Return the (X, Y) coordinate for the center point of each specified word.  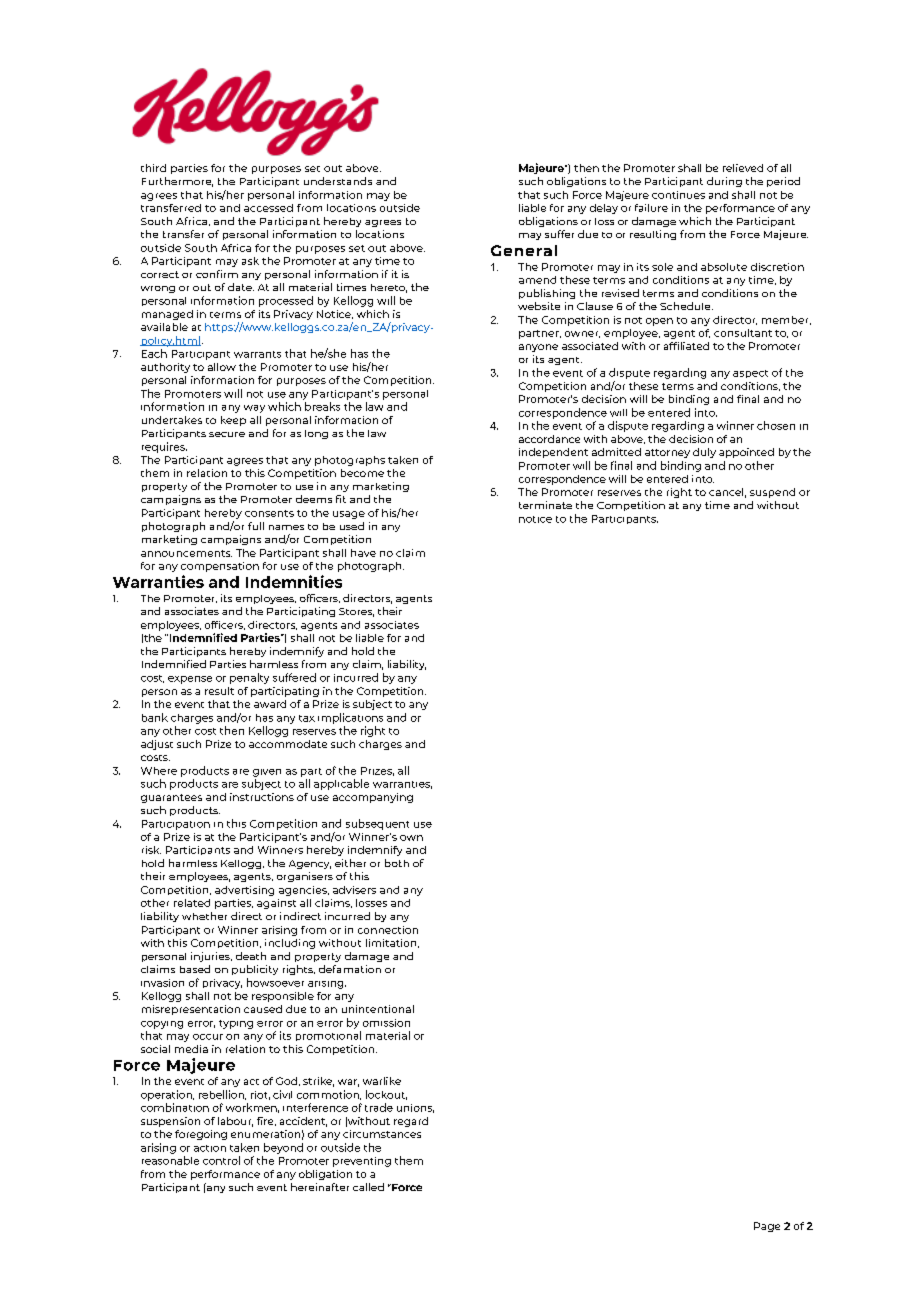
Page (767, 1227)
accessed (268, 208)
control (221, 1160)
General (524, 250)
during (724, 182)
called (368, 1187)
